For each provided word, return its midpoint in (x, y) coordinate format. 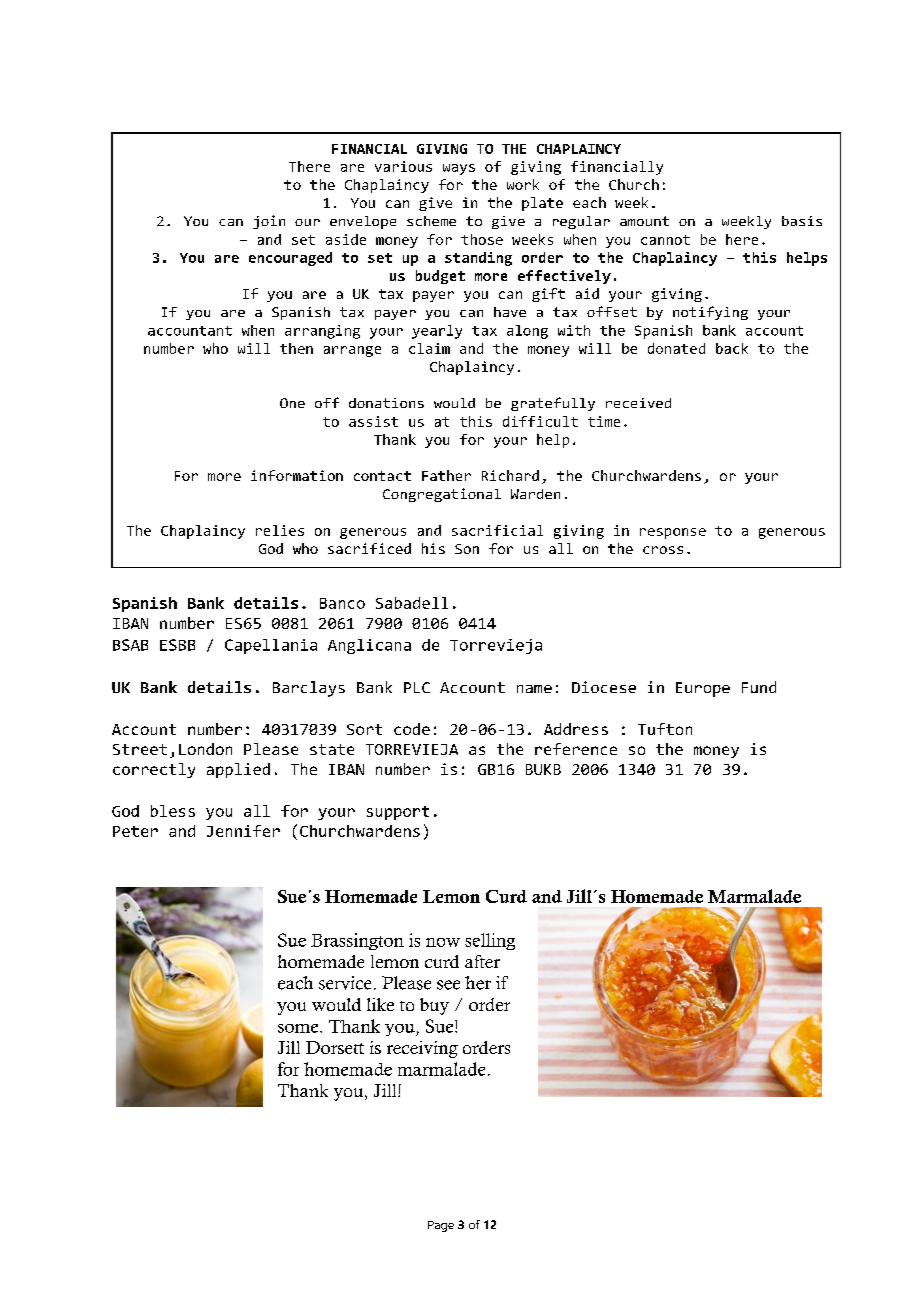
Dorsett (335, 1047)
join (269, 222)
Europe (703, 689)
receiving (422, 1049)
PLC (417, 687)
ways (459, 169)
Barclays (309, 689)
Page (441, 1226)
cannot (665, 240)
